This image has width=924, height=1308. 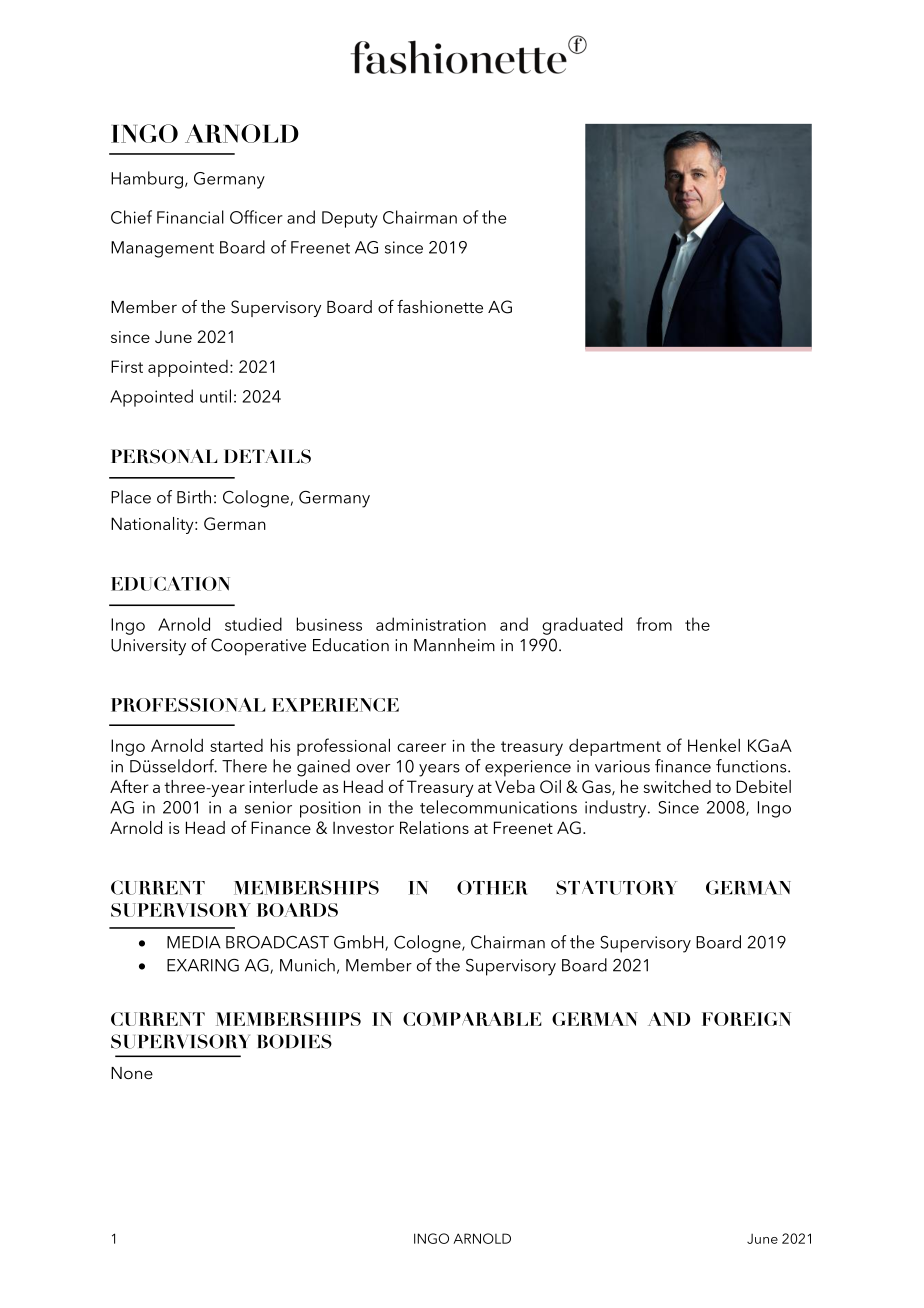 What do you see at coordinates (132, 1073) in the image?
I see `None` at bounding box center [132, 1073].
